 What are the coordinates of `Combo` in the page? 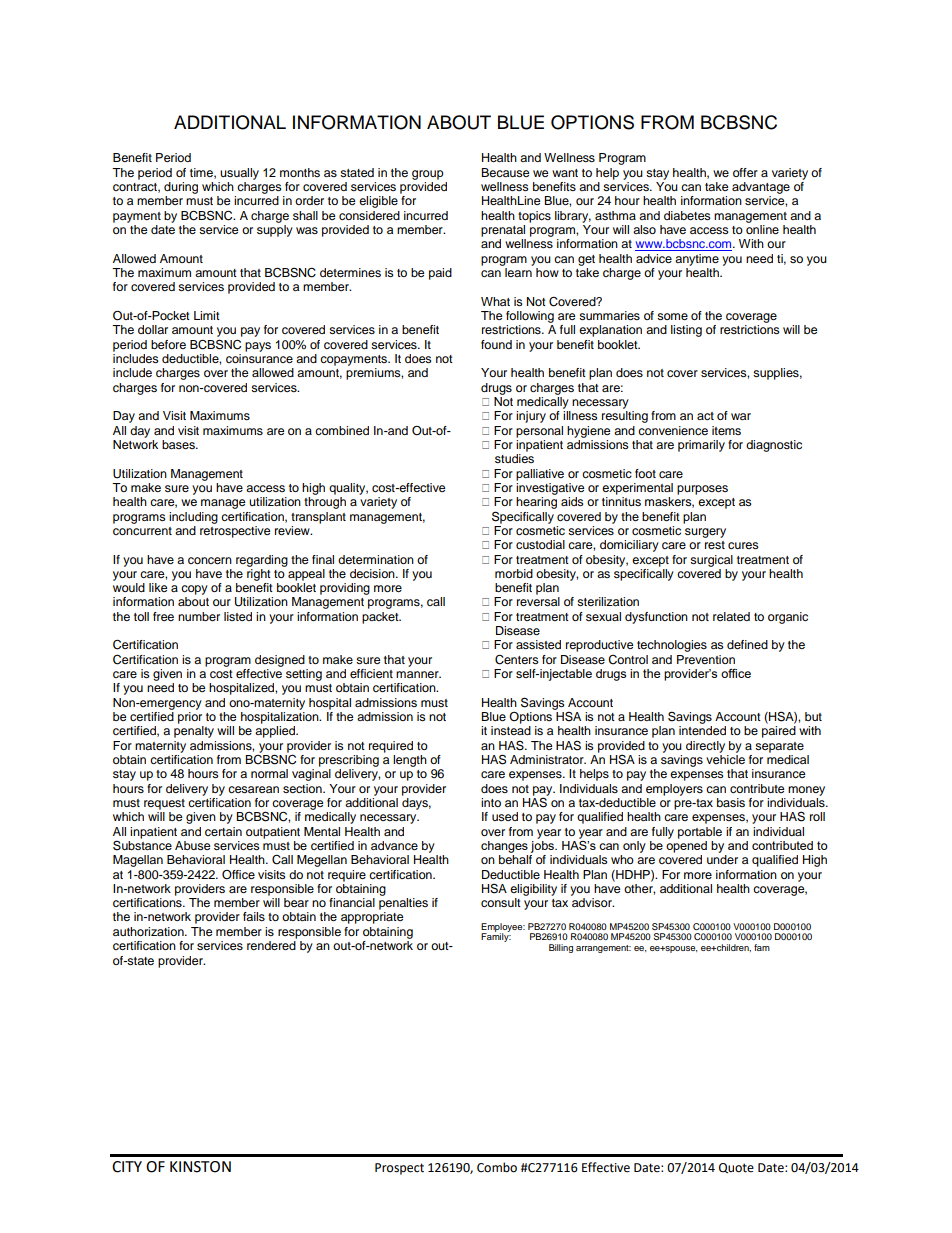 It's located at (497, 1167).
